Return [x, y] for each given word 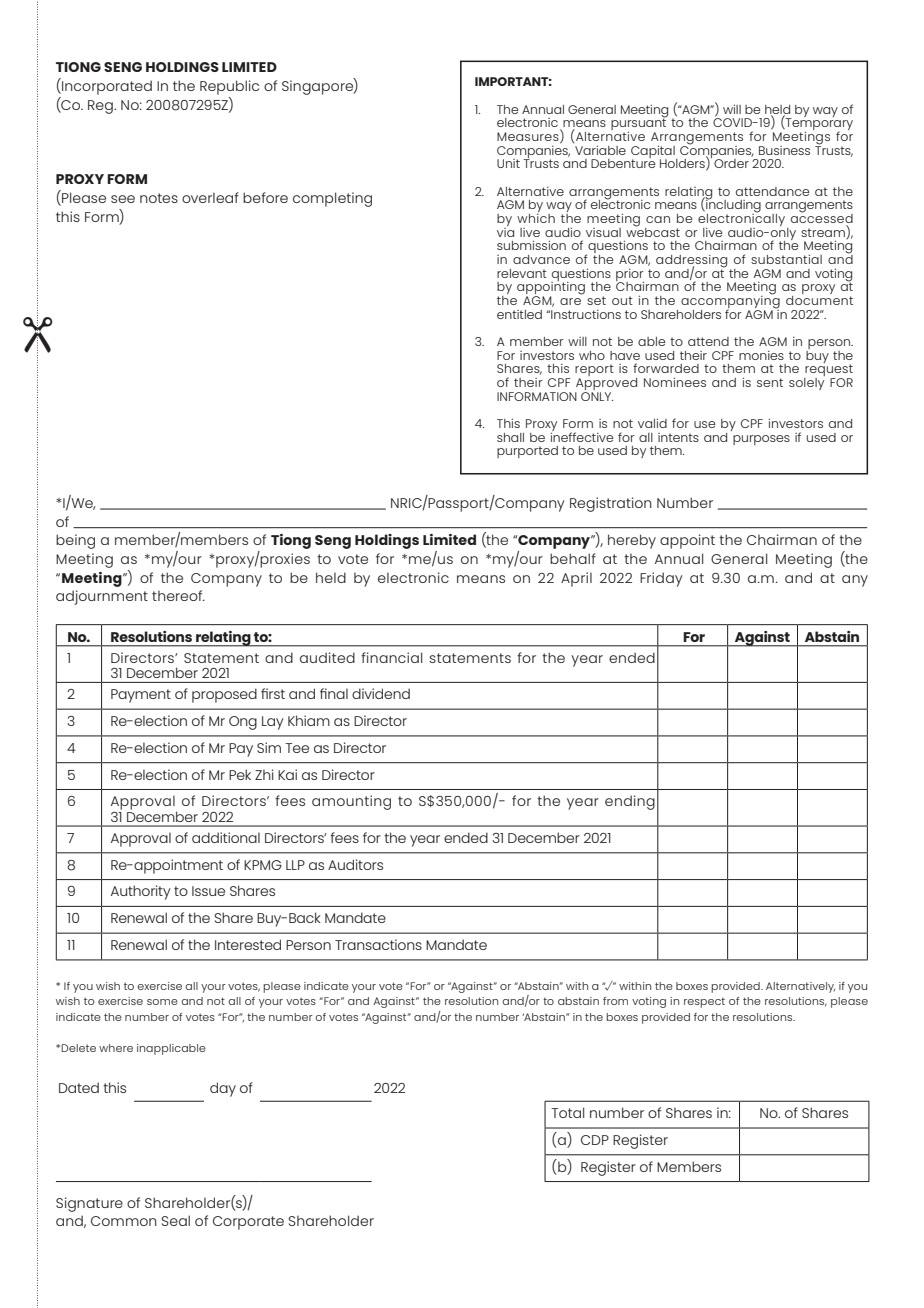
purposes [761, 440]
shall [510, 437]
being [75, 541]
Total [567, 1112]
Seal [175, 1220]
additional [226, 837]
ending [630, 802]
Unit [508, 163]
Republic [229, 87]
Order [731, 163]
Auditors [355, 864]
